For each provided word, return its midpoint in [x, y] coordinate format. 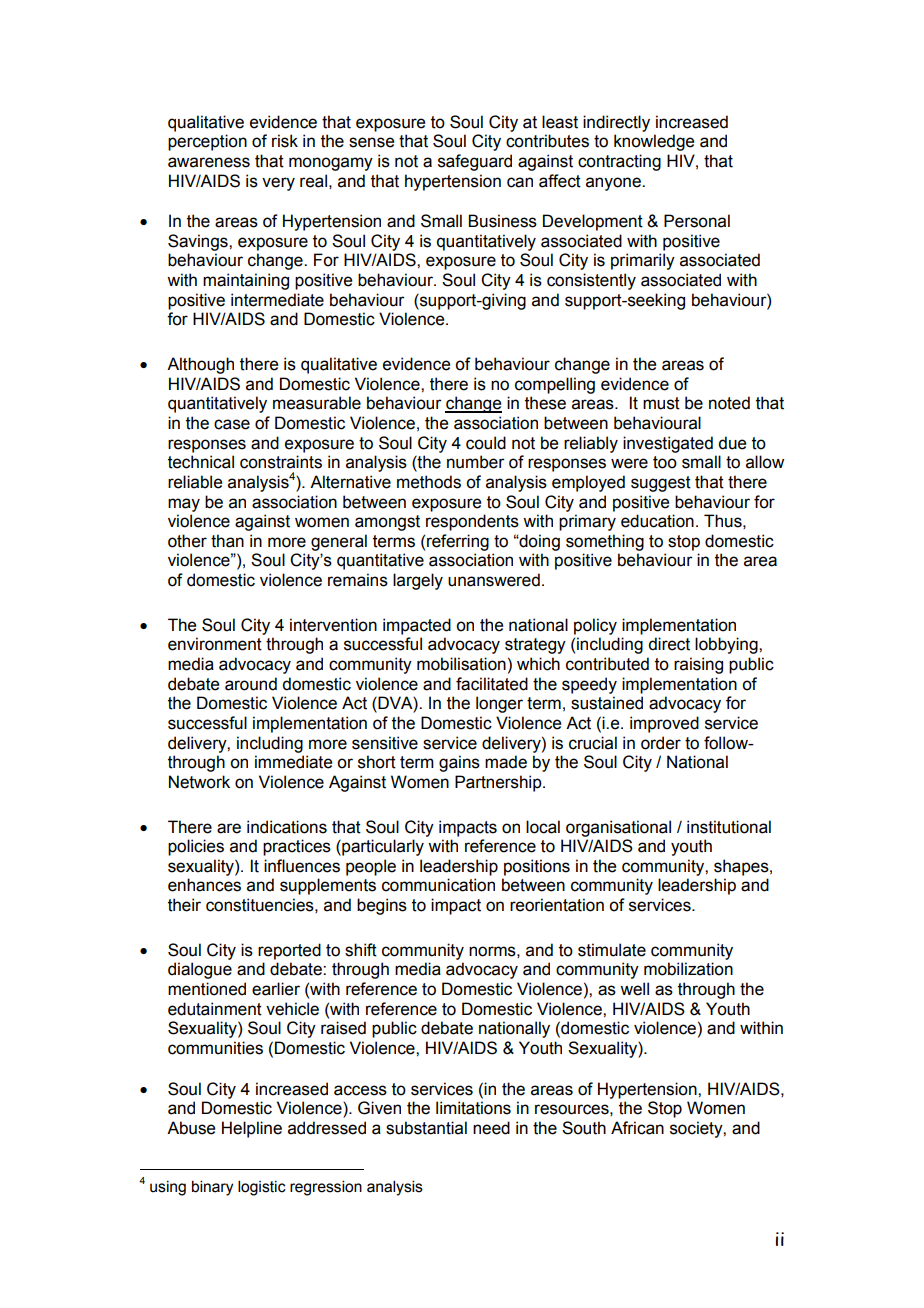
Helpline [252, 1129]
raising [698, 665]
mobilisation [461, 664]
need [491, 1128]
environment [215, 644]
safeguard [475, 162]
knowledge [654, 142]
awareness [209, 162]
